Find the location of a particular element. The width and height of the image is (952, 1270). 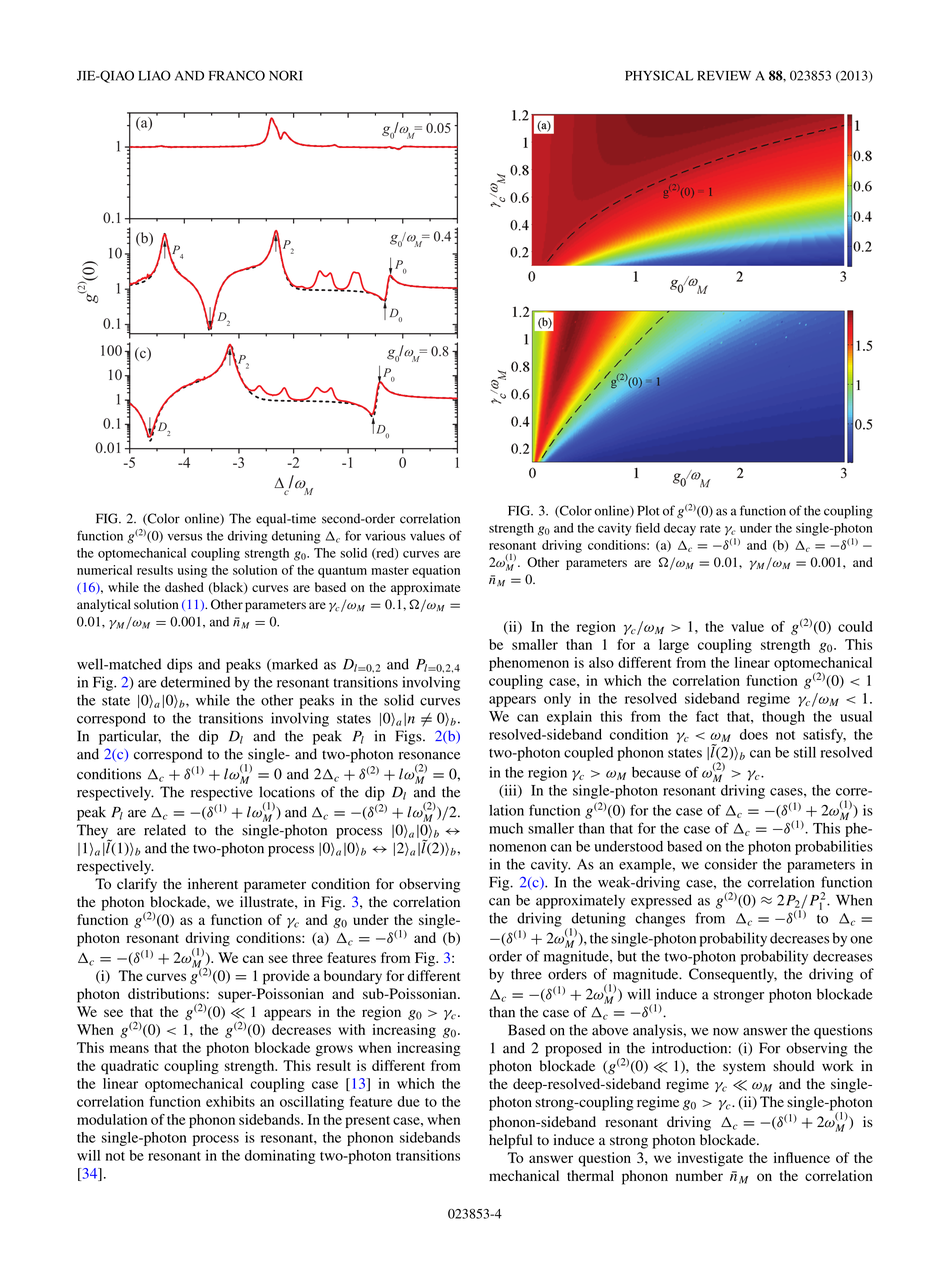

exhibits is located at coordinates (230, 1101).
